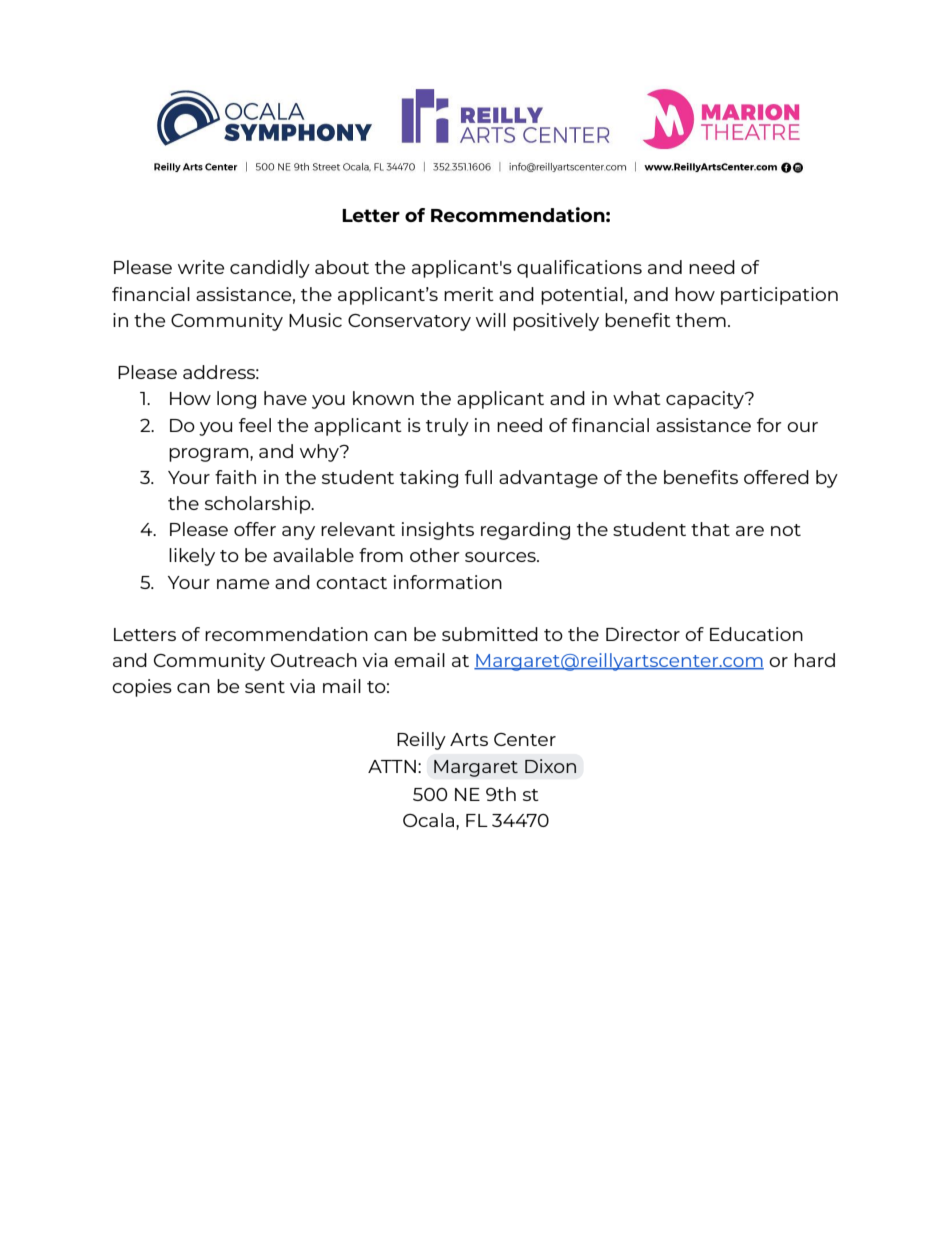 The image size is (952, 1233). What do you see at coordinates (243, 584) in the page?
I see `name` at bounding box center [243, 584].
